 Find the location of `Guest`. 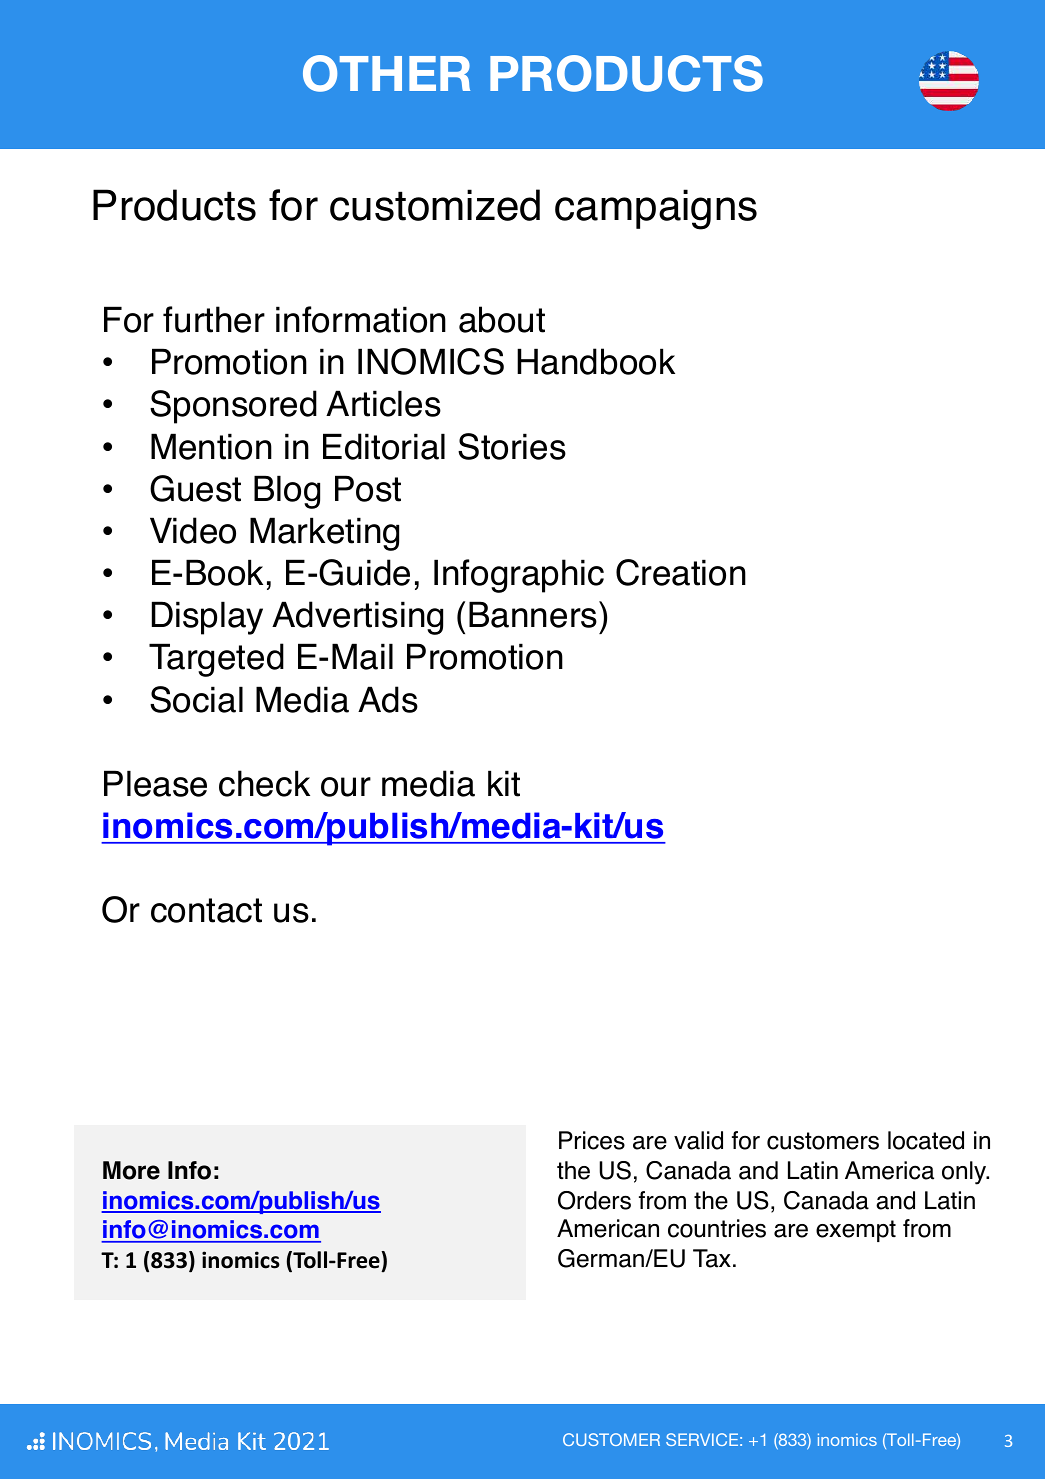

Guest is located at coordinates (195, 488).
